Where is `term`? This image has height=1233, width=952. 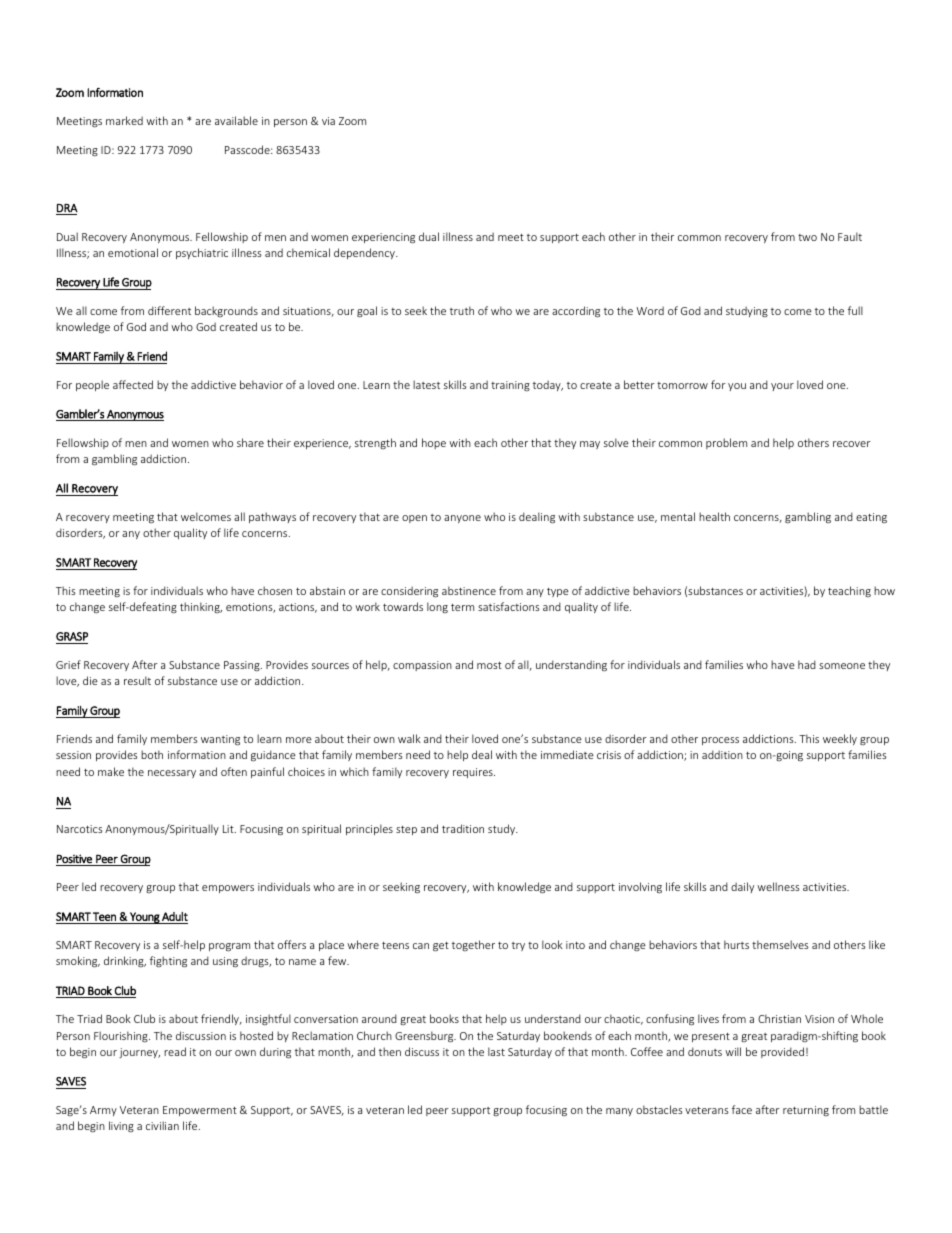 term is located at coordinates (462, 607).
